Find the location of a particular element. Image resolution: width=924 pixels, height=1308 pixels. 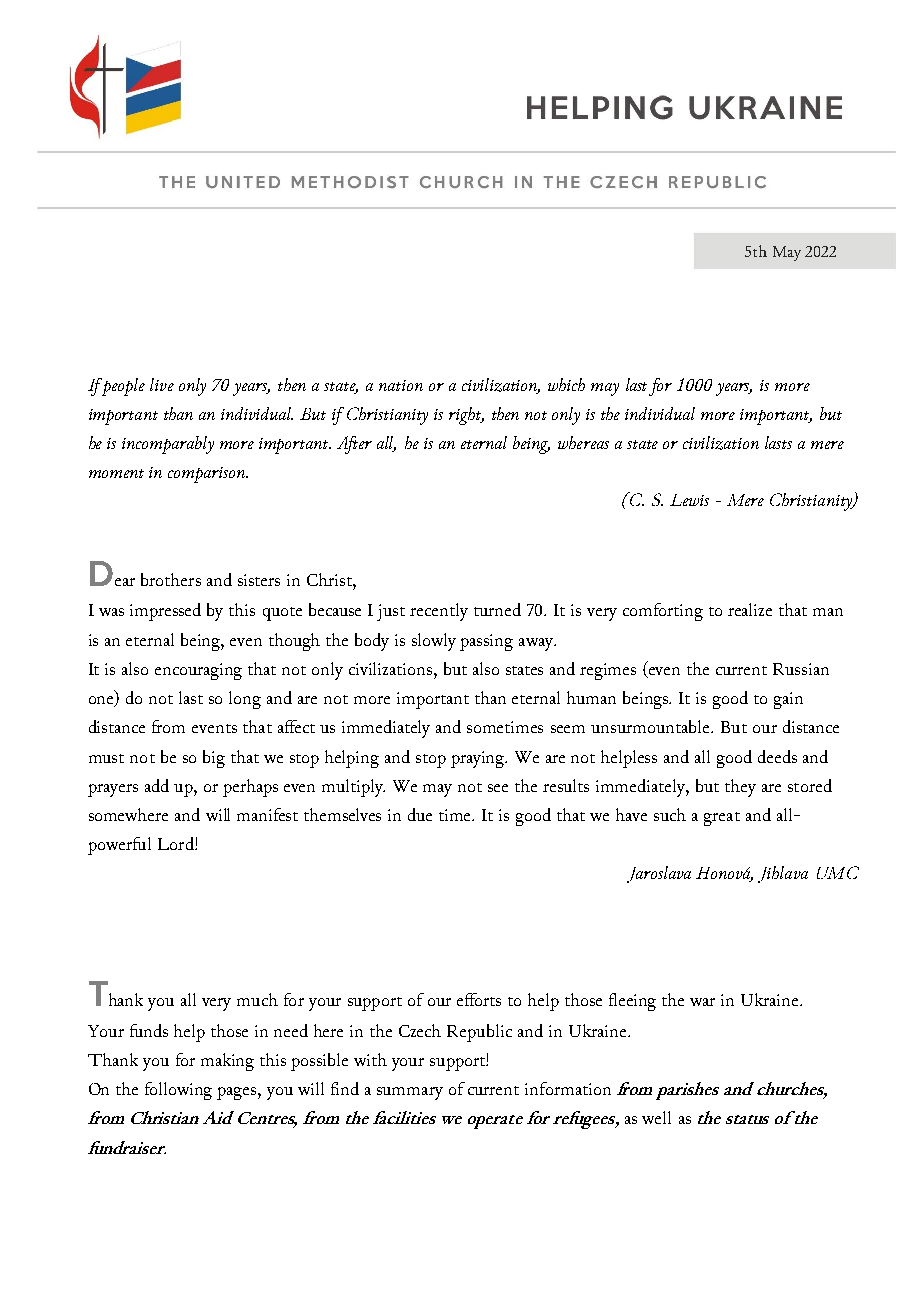

right is located at coordinates (466, 416).
